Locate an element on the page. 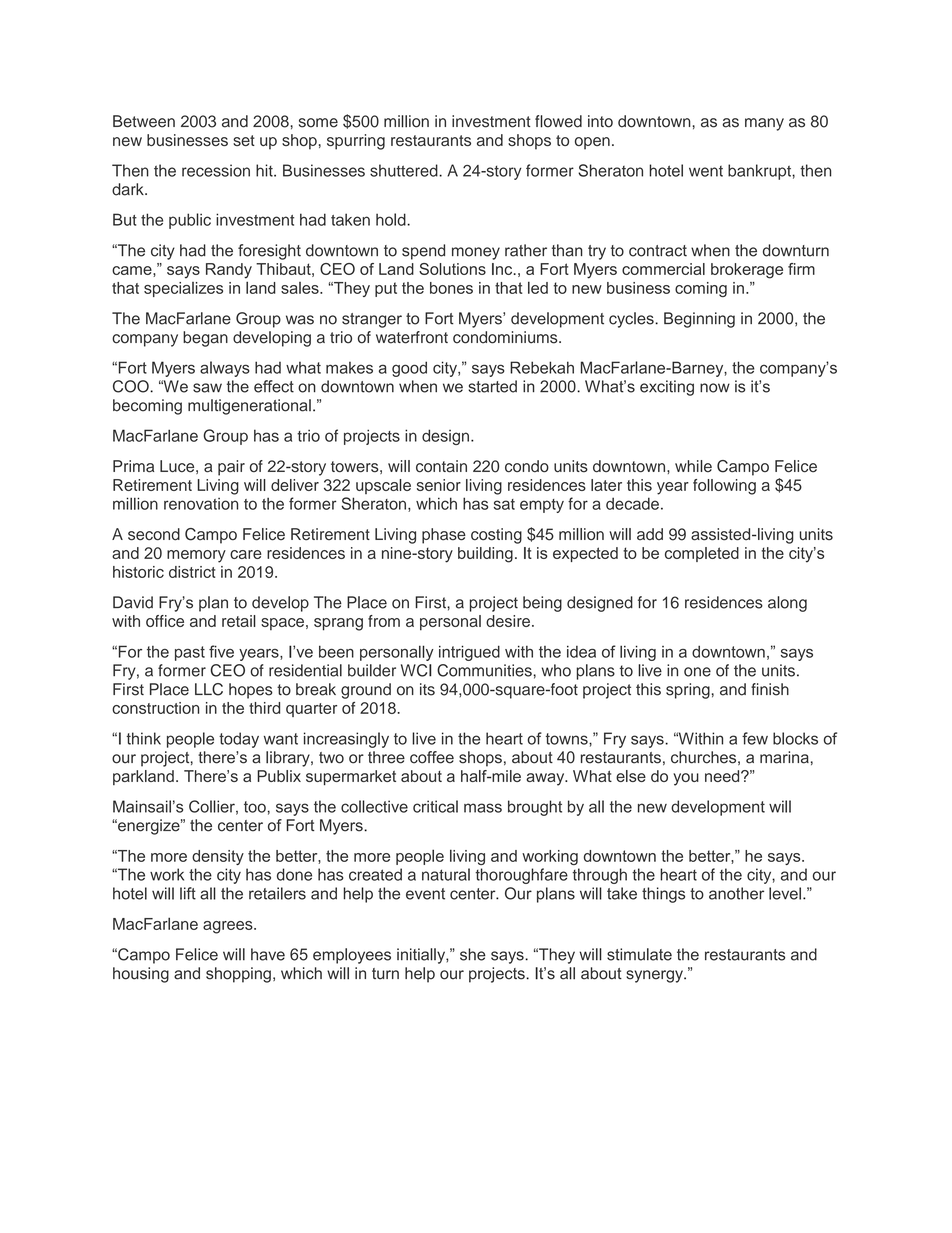  few is located at coordinates (755, 738).
